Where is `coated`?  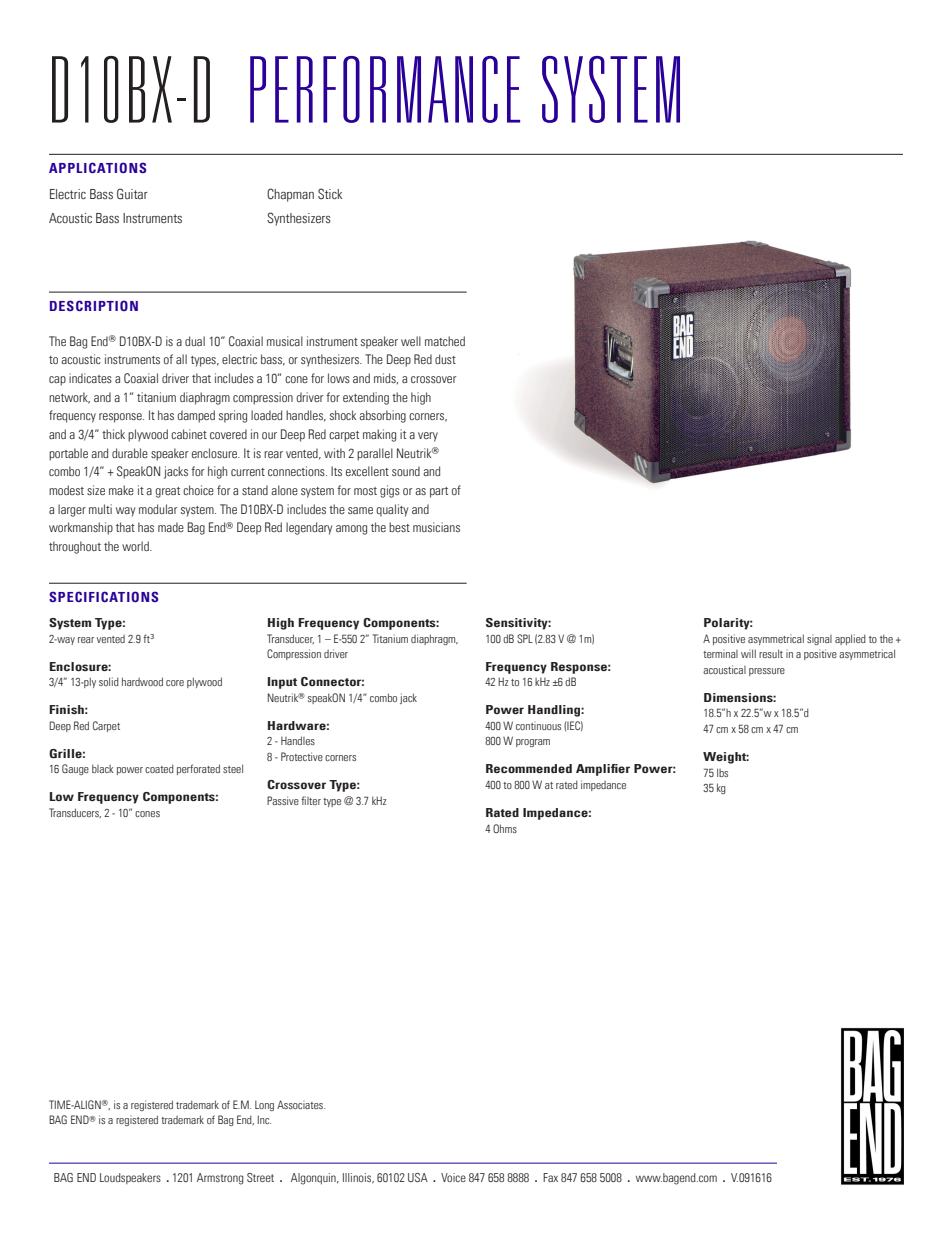
coated is located at coordinates (159, 768).
